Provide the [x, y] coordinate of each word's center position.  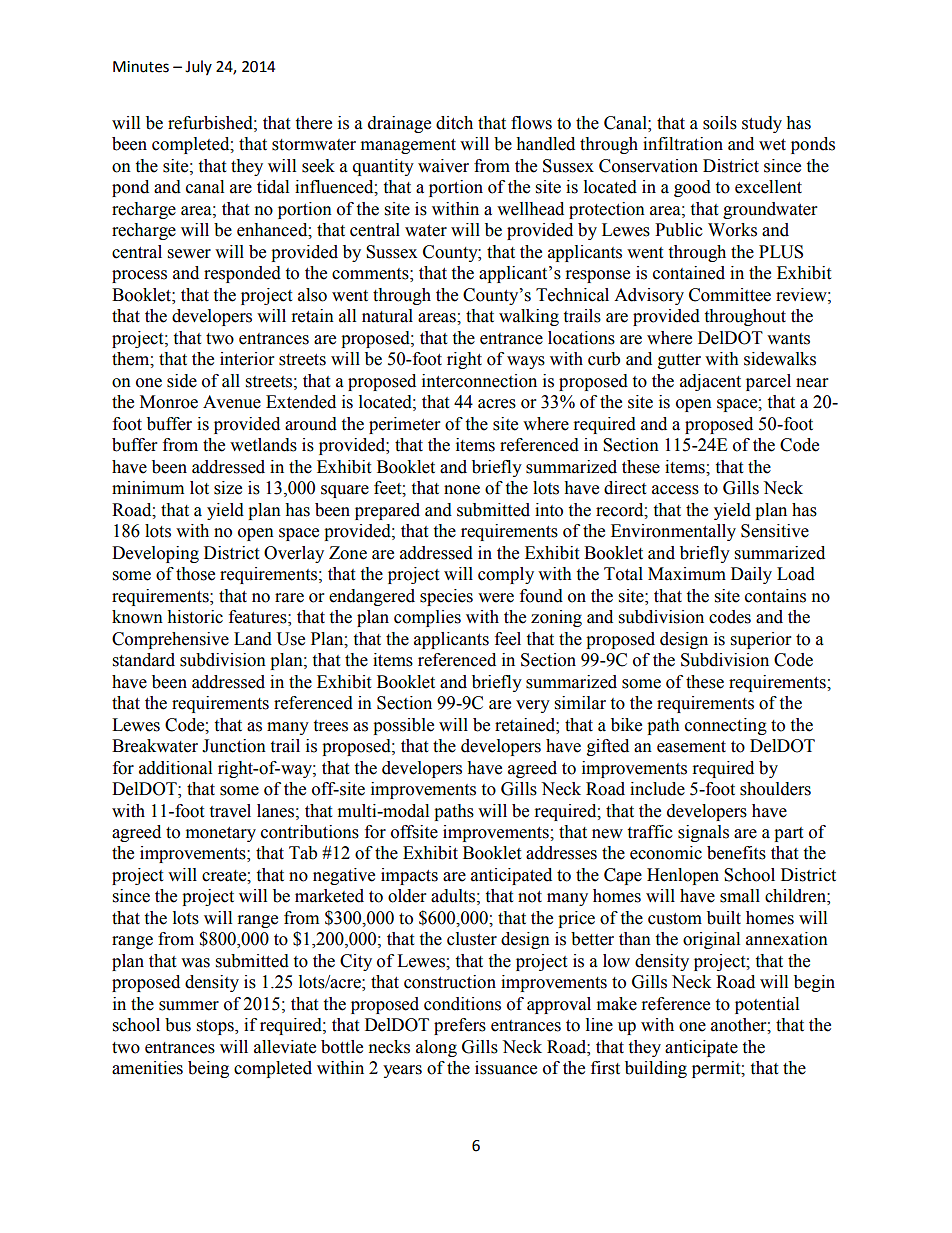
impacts [409, 876]
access [675, 490]
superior [761, 640]
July [198, 67]
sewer [189, 254]
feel [508, 639]
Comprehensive [170, 640]
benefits [736, 853]
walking [529, 317]
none [462, 490]
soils [720, 123]
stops [216, 1027]
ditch [454, 123]
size [228, 488]
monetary [221, 834]
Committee [730, 295]
